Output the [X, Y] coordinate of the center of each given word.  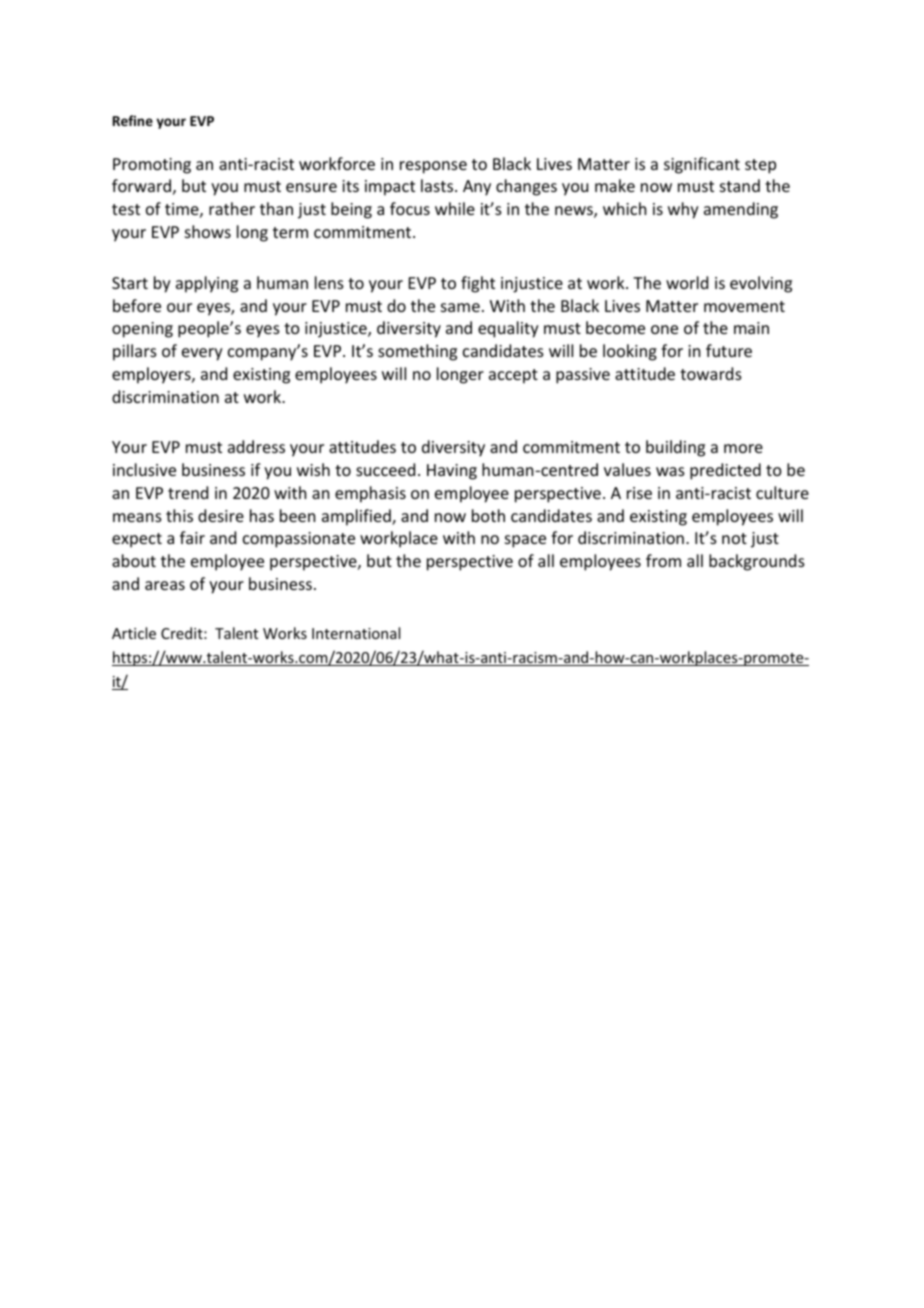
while [455, 208]
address [256, 446]
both [488, 515]
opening [142, 330]
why [683, 210]
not [734, 538]
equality [508, 329]
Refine [133, 120]
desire [221, 515]
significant [702, 165]
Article [134, 633]
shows [208, 231]
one [664, 329]
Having [452, 472]
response [433, 167]
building [675, 448]
